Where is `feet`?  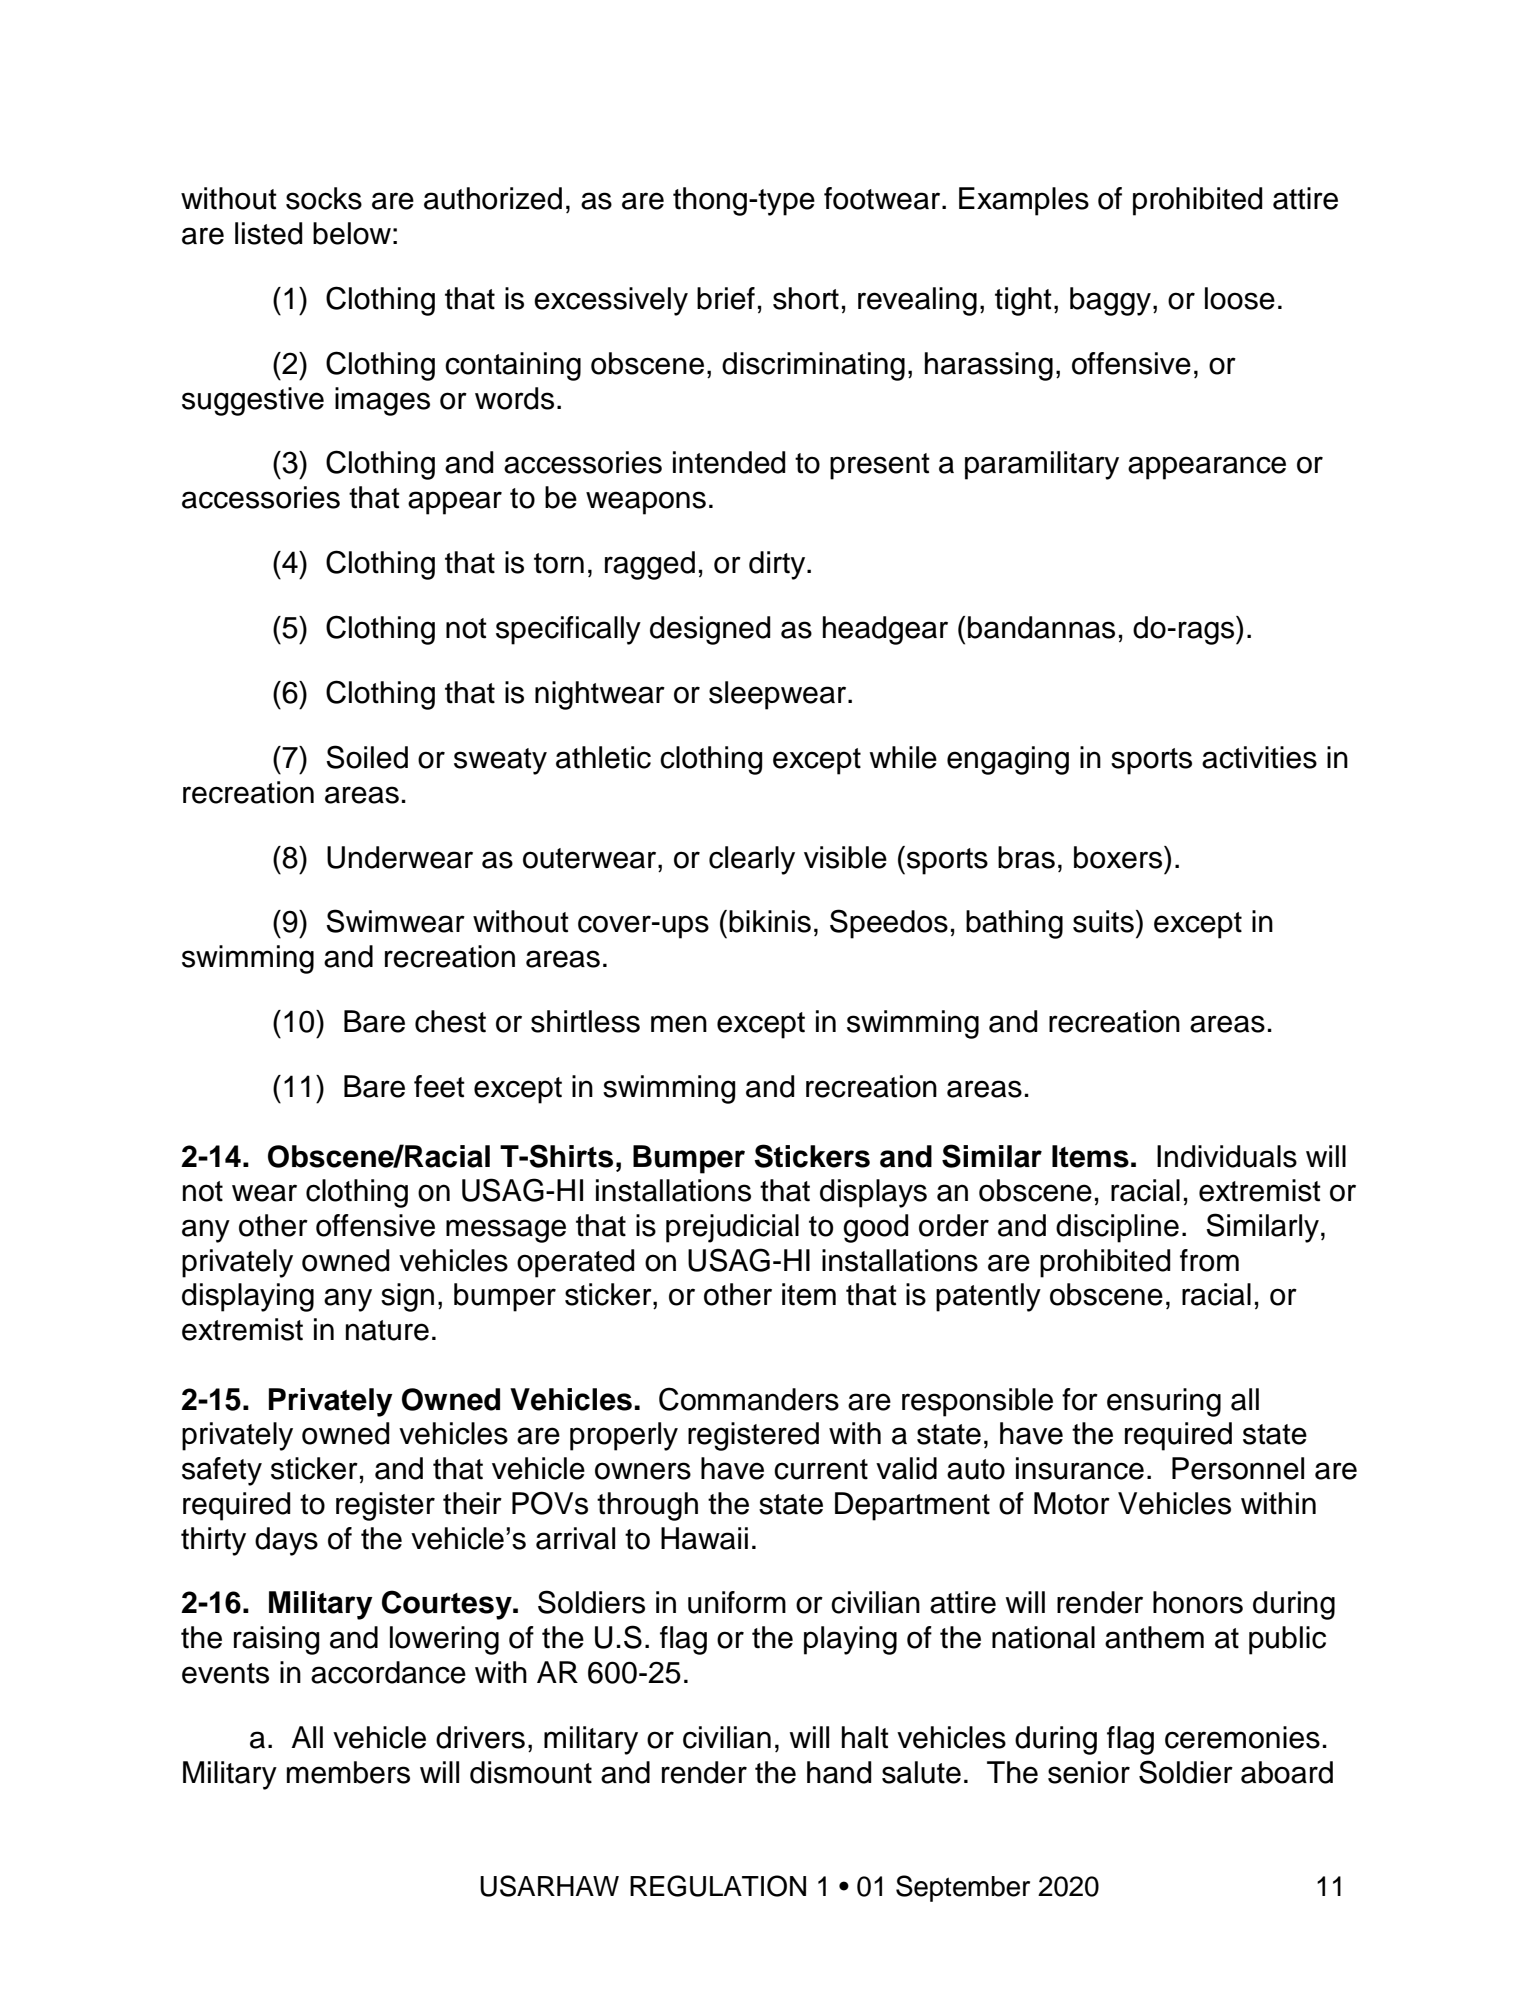 feet is located at coordinates (439, 1086).
